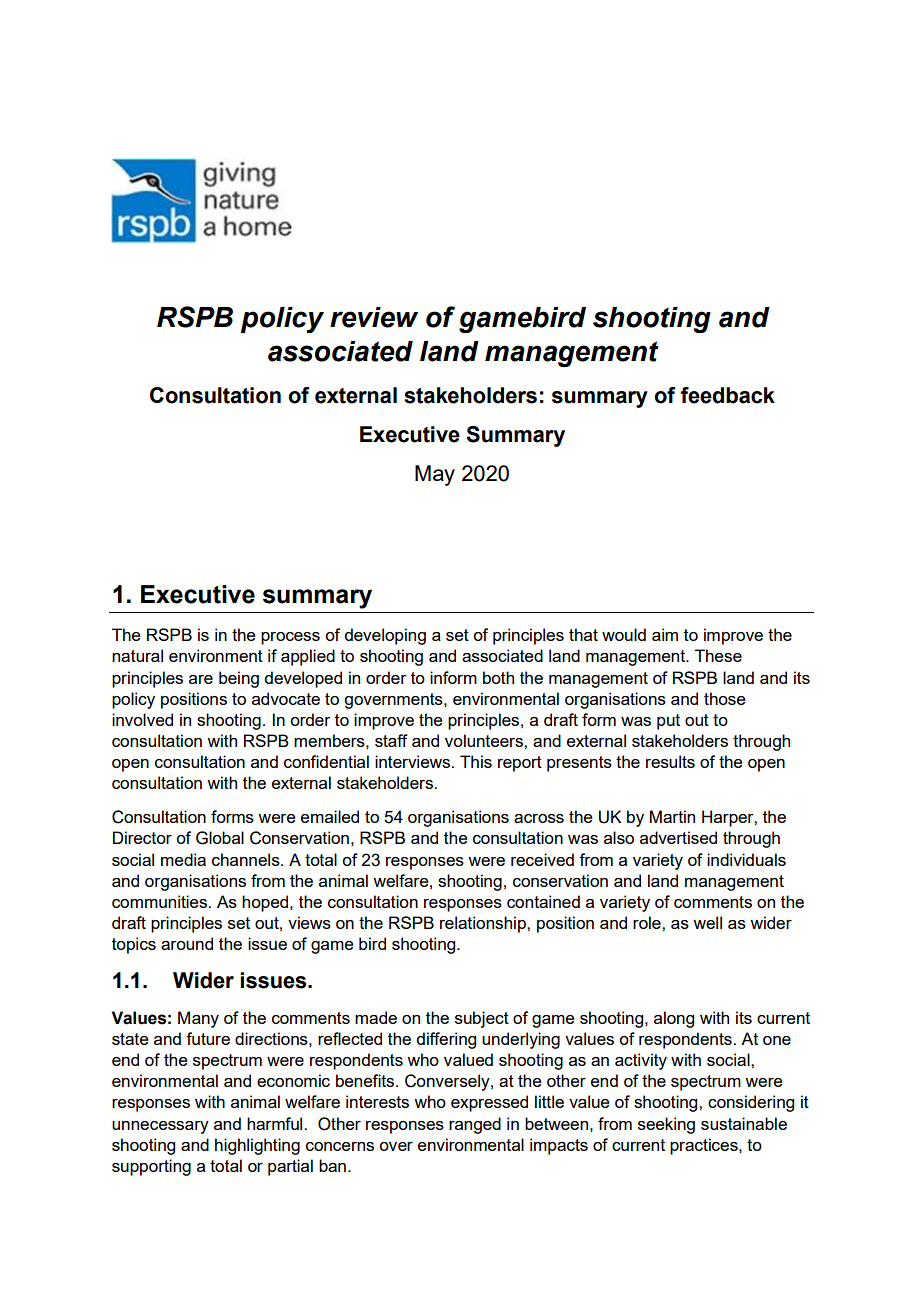  What do you see at coordinates (257, 1146) in the screenshot?
I see `highlighting` at bounding box center [257, 1146].
